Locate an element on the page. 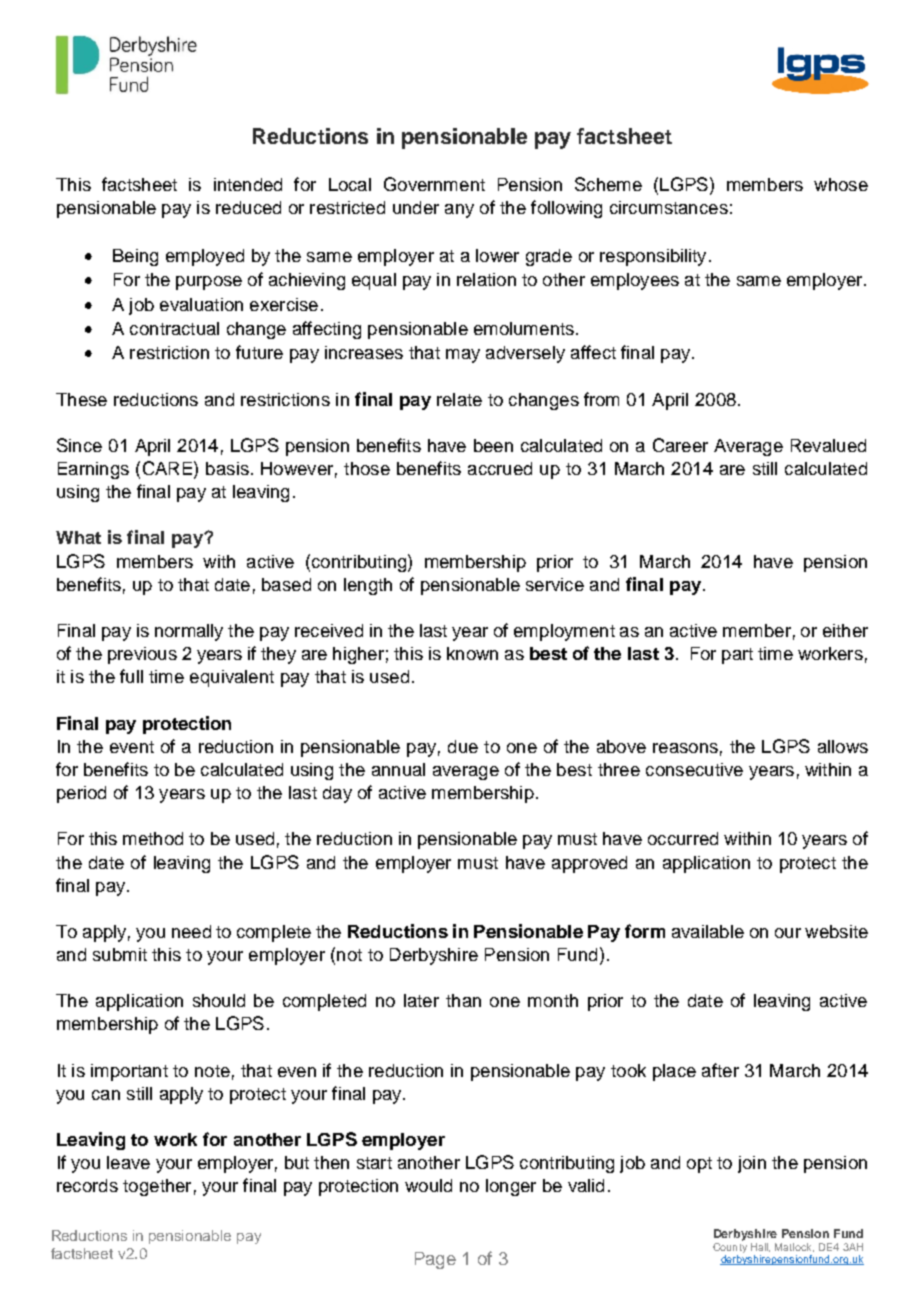  available is located at coordinates (708, 931).
